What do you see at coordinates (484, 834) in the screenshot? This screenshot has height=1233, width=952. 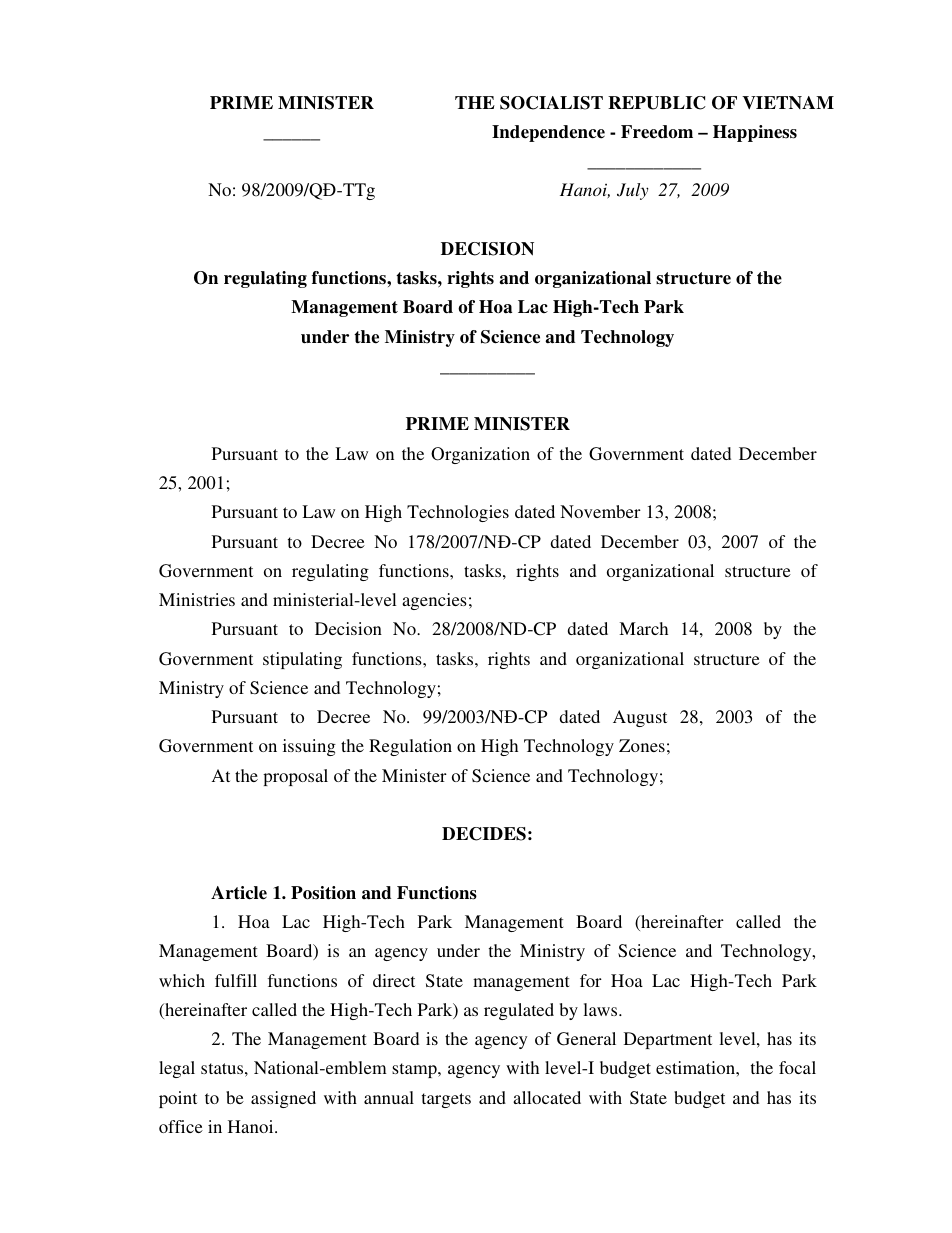 I see `DECIDES` at bounding box center [484, 834].
